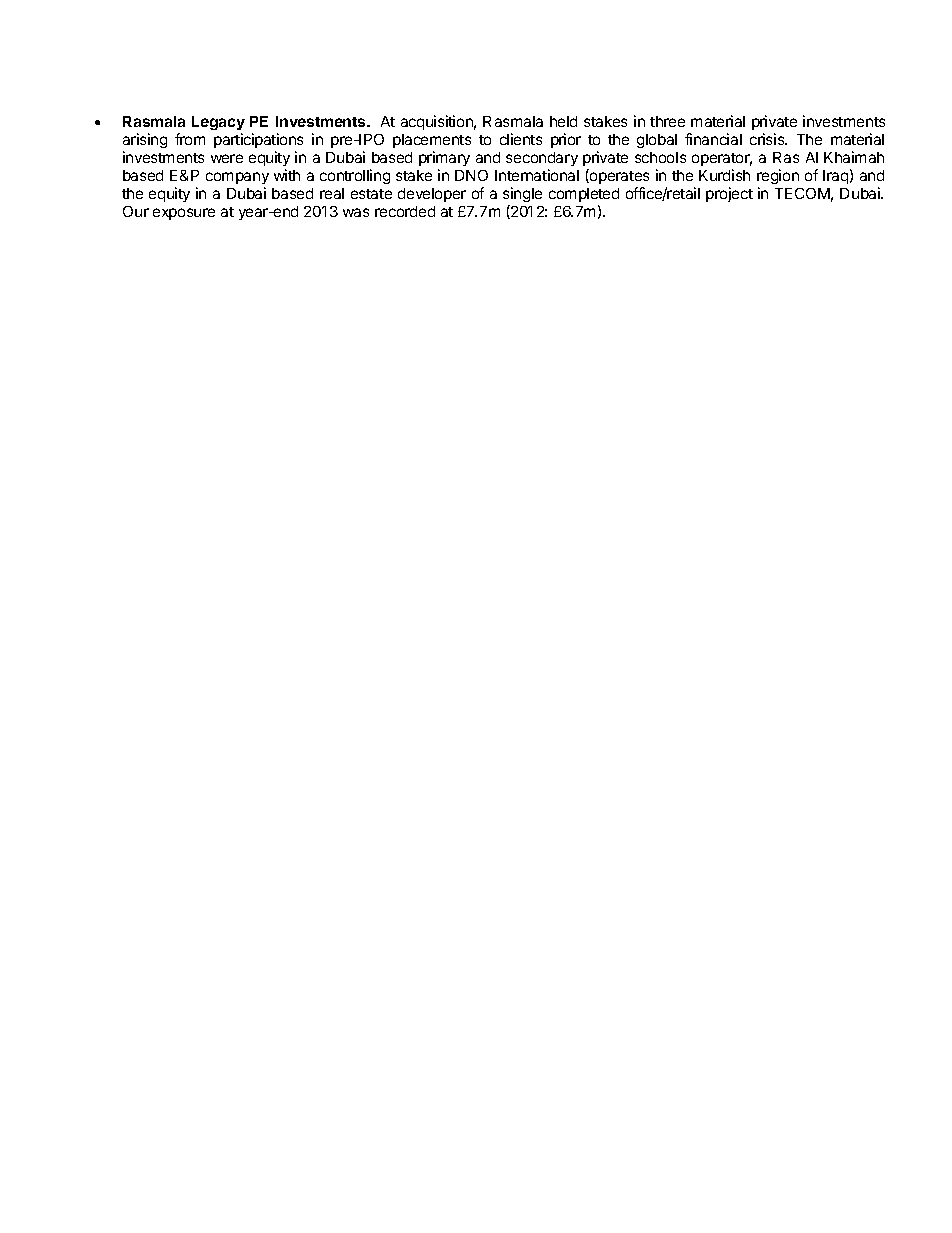 This screenshot has width=952, height=1233. I want to click on Legacy, so click(218, 123).
